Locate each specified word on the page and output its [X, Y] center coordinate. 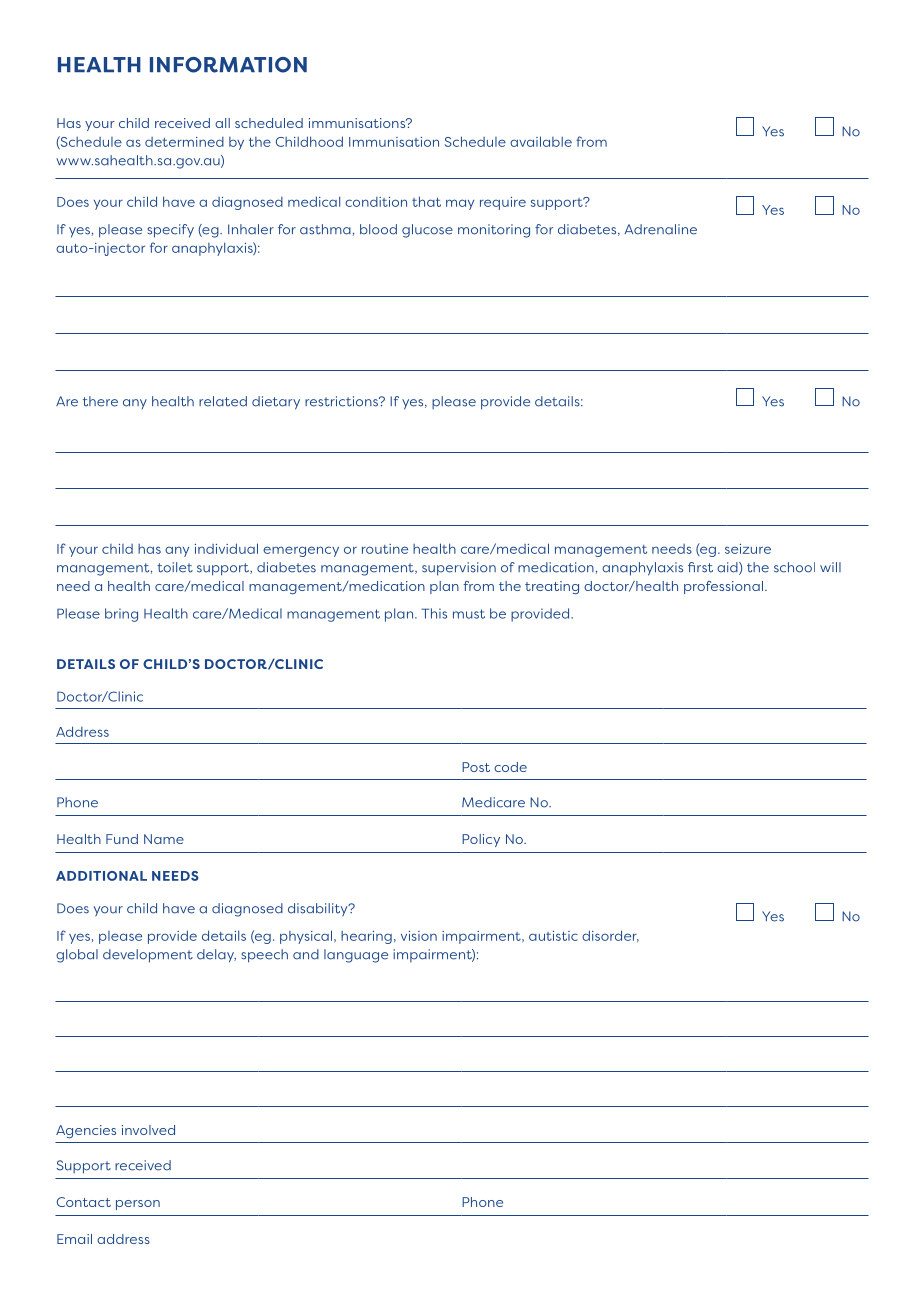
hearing [366, 937]
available [541, 141]
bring [121, 615]
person [138, 1205]
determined [184, 142]
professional [723, 587]
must [469, 614]
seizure [748, 549]
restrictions [342, 401]
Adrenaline [661, 229]
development [148, 956]
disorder [610, 936]
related [223, 401]
